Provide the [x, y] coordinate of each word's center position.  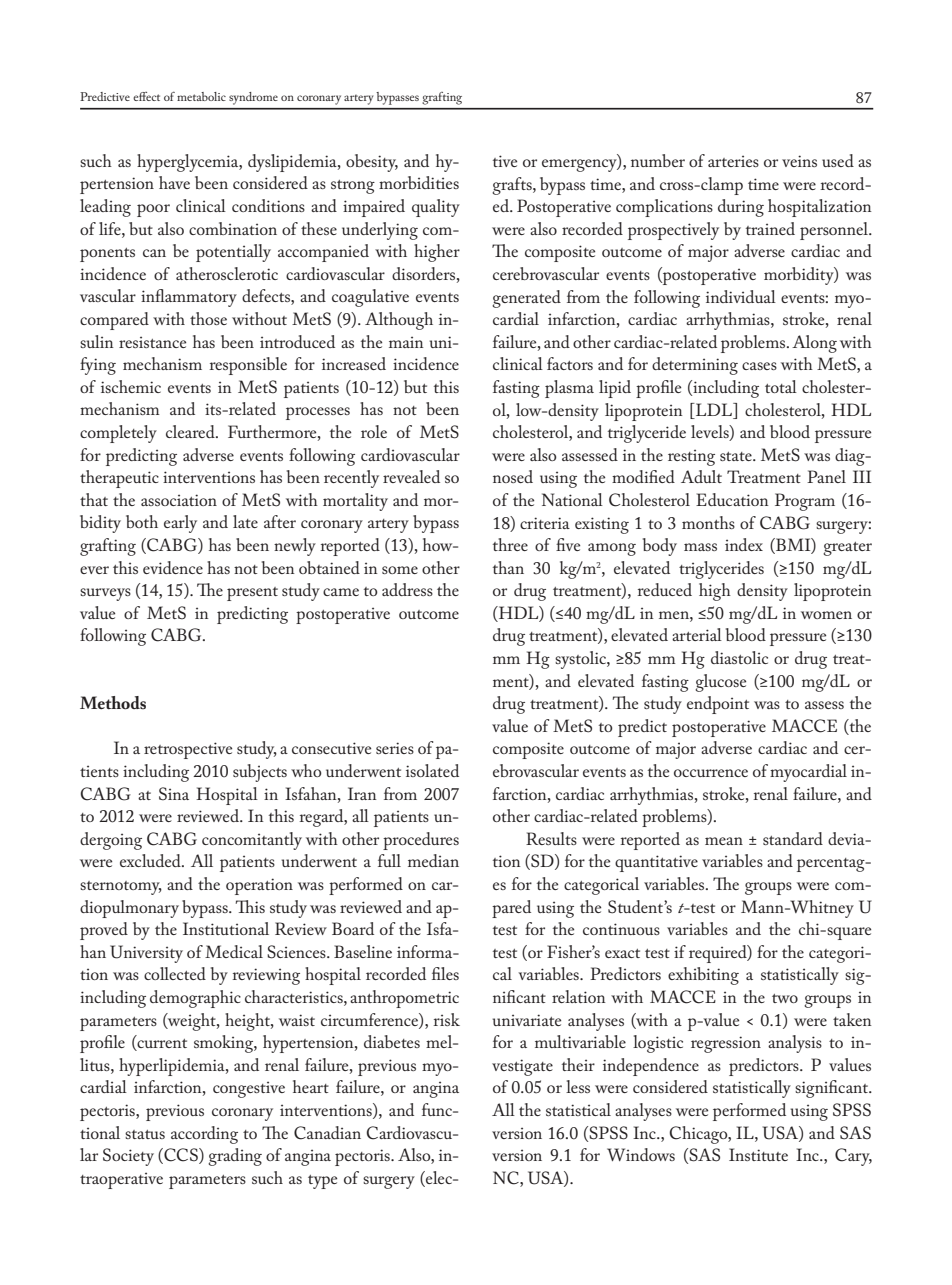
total [781, 386]
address [407, 589]
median [433, 860]
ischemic [131, 386]
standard [793, 838]
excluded [151, 860]
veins [799, 161]
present [252, 594]
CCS [181, 1156]
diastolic [739, 657]
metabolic [201, 96]
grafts [513, 186]
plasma [569, 389]
